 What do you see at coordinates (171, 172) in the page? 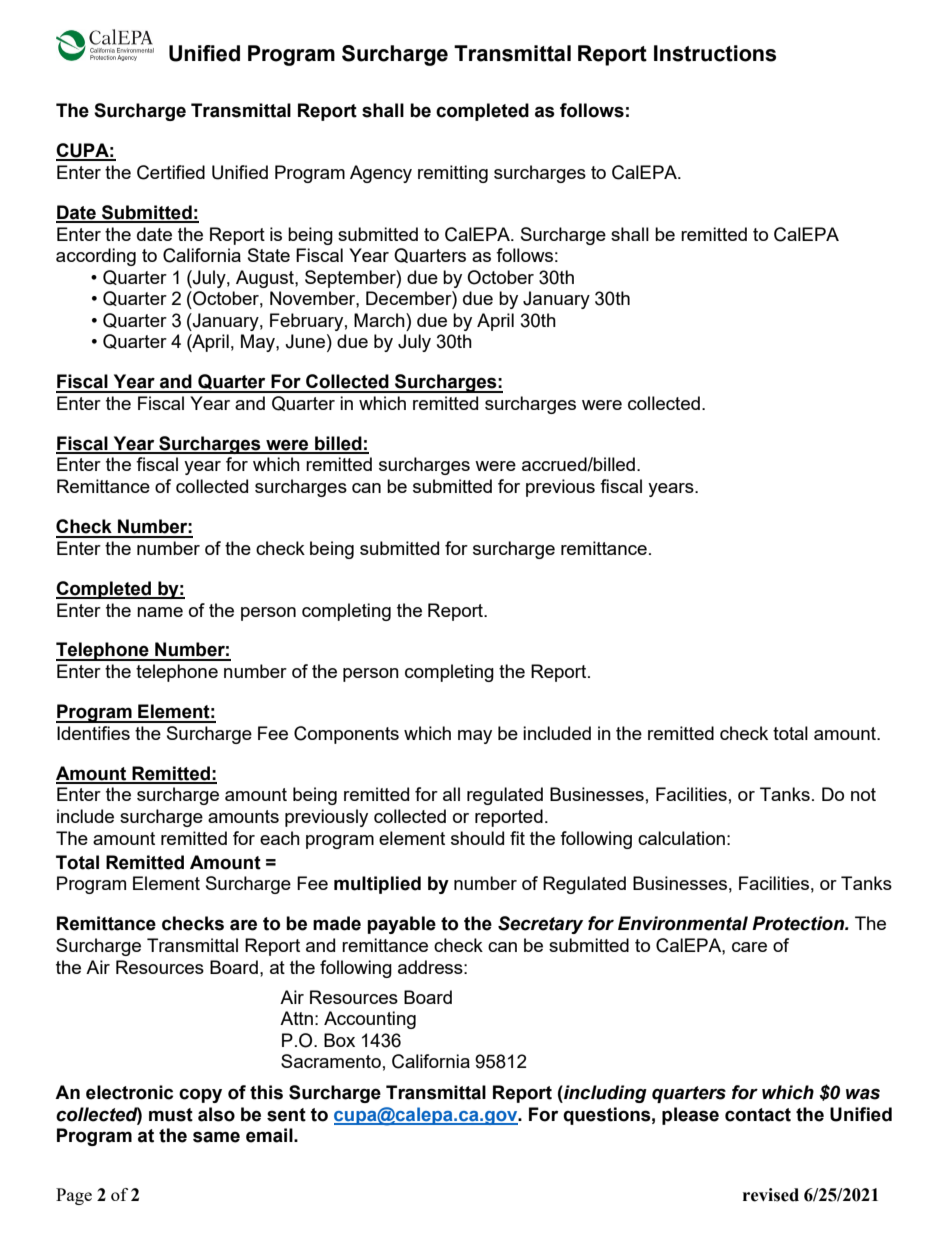
I see `Certified` at bounding box center [171, 172].
